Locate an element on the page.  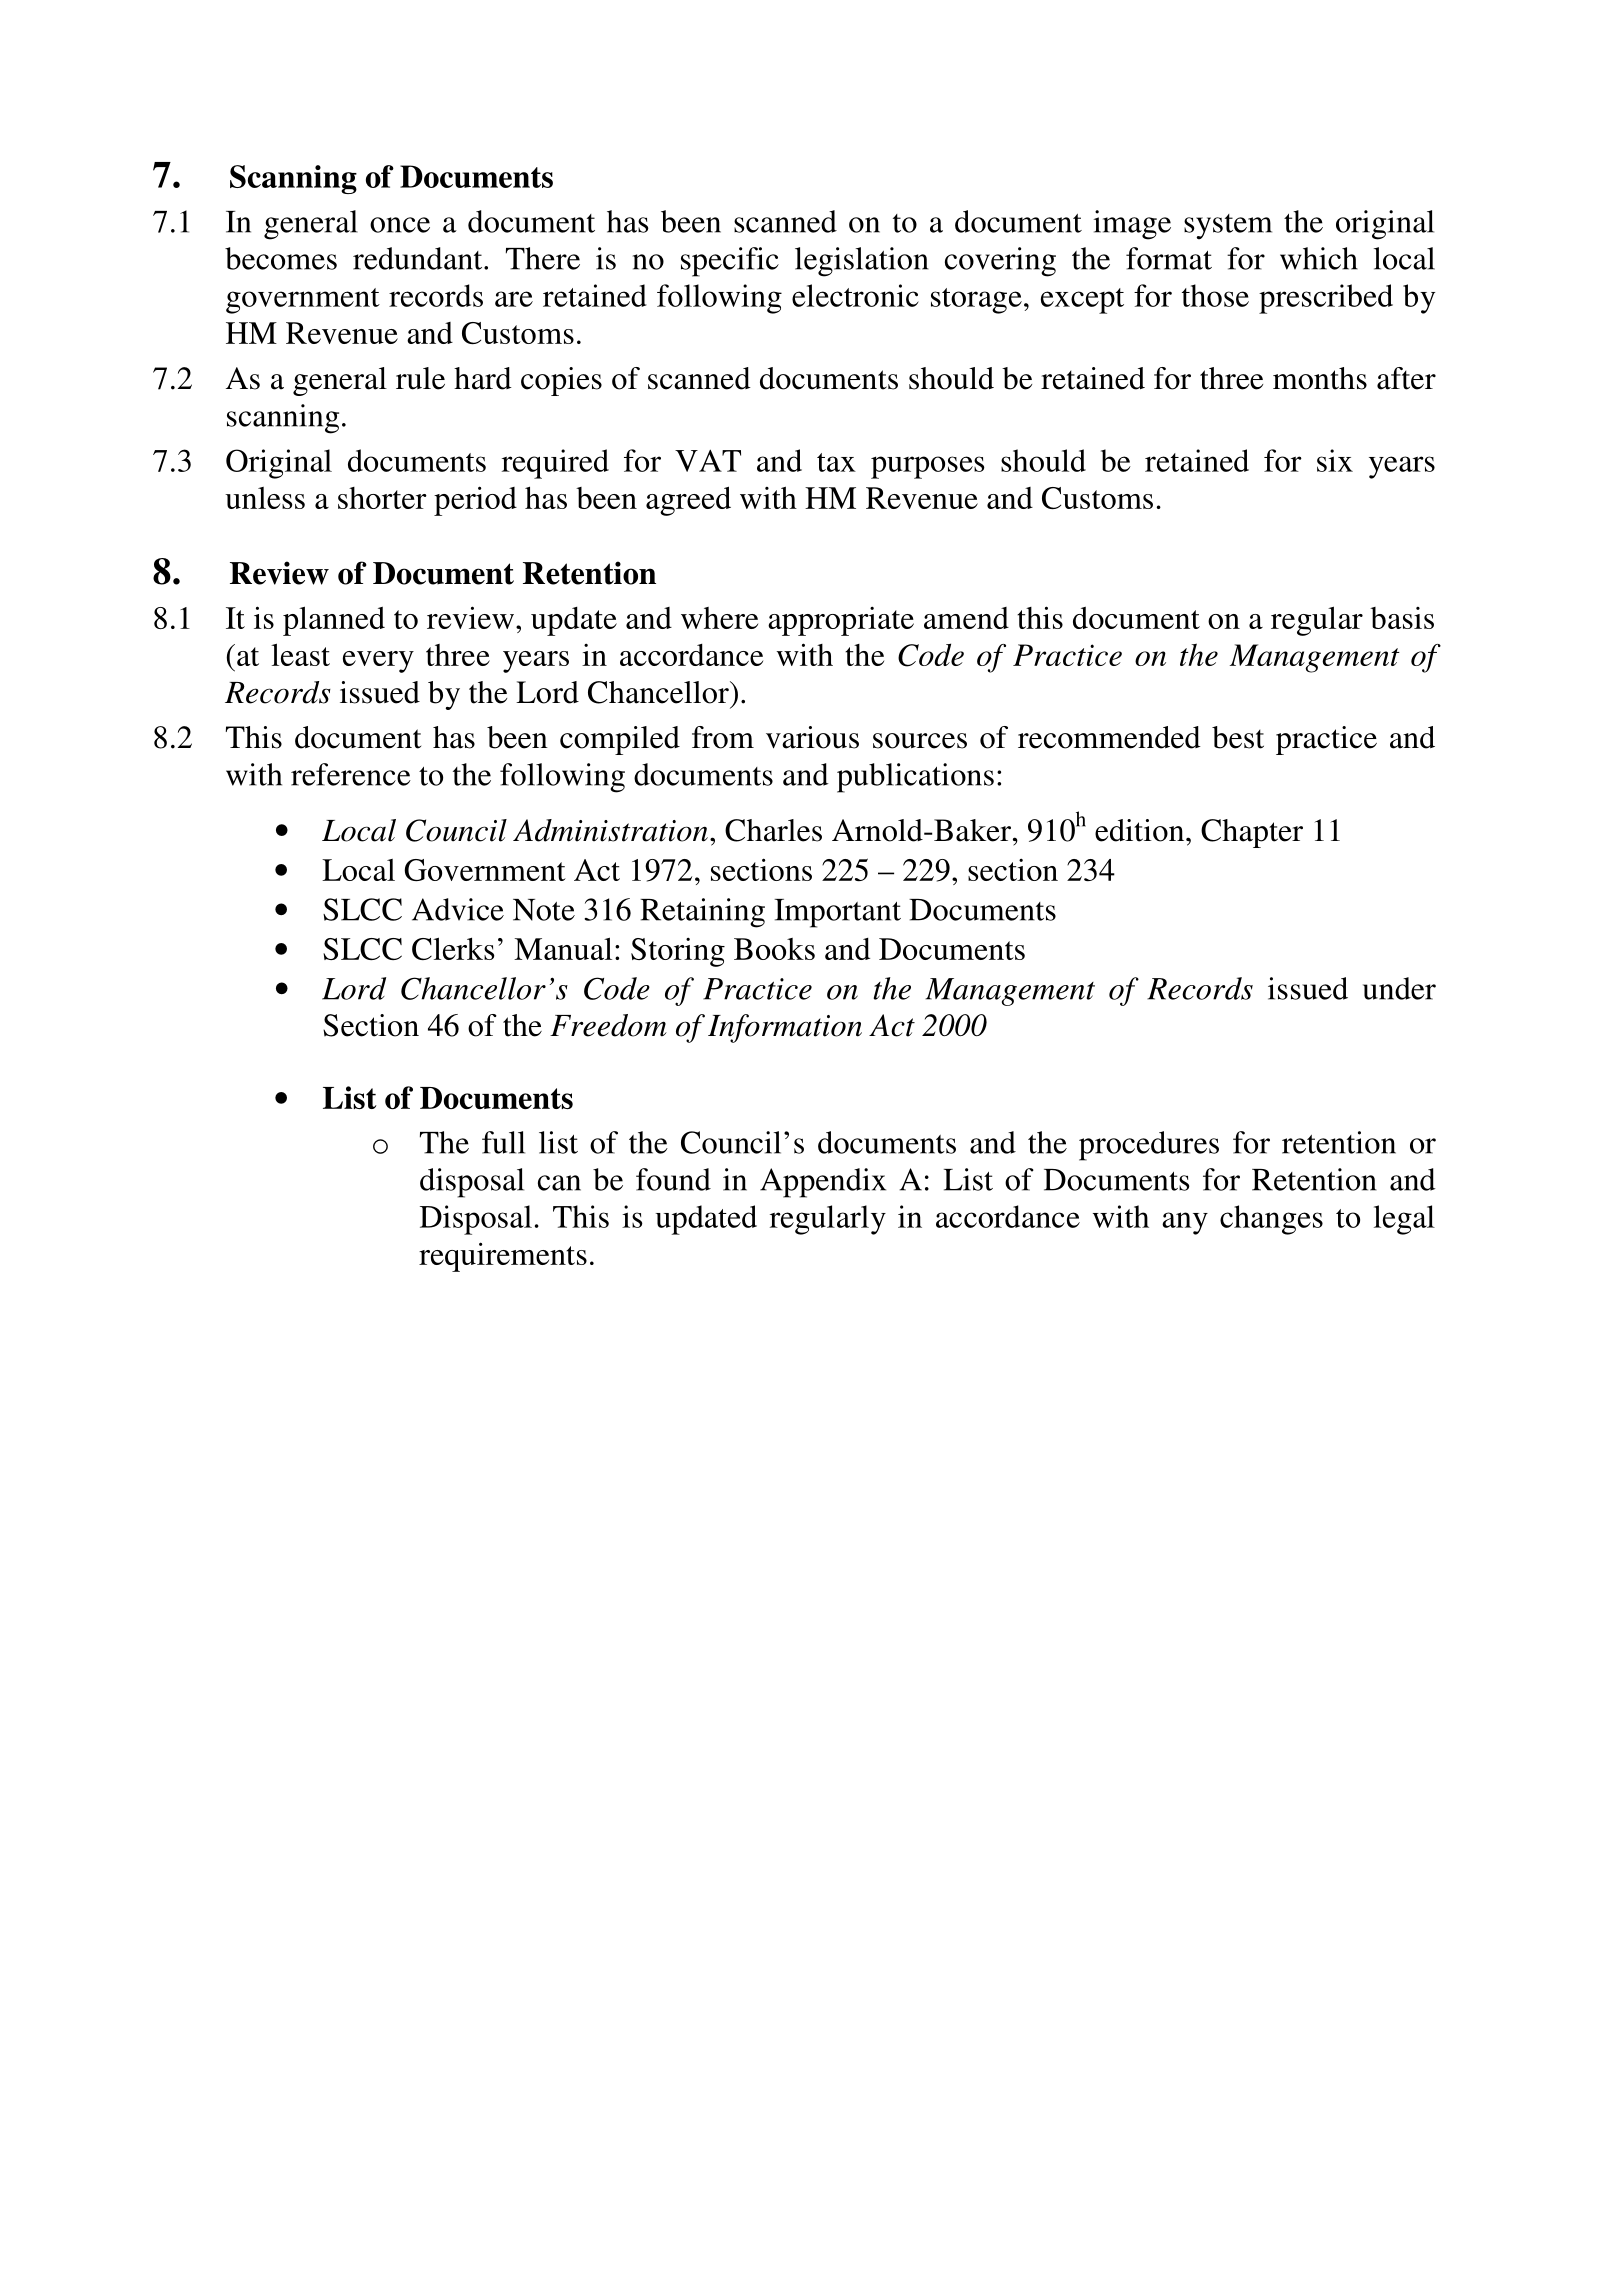
requirements is located at coordinates (503, 1257).
